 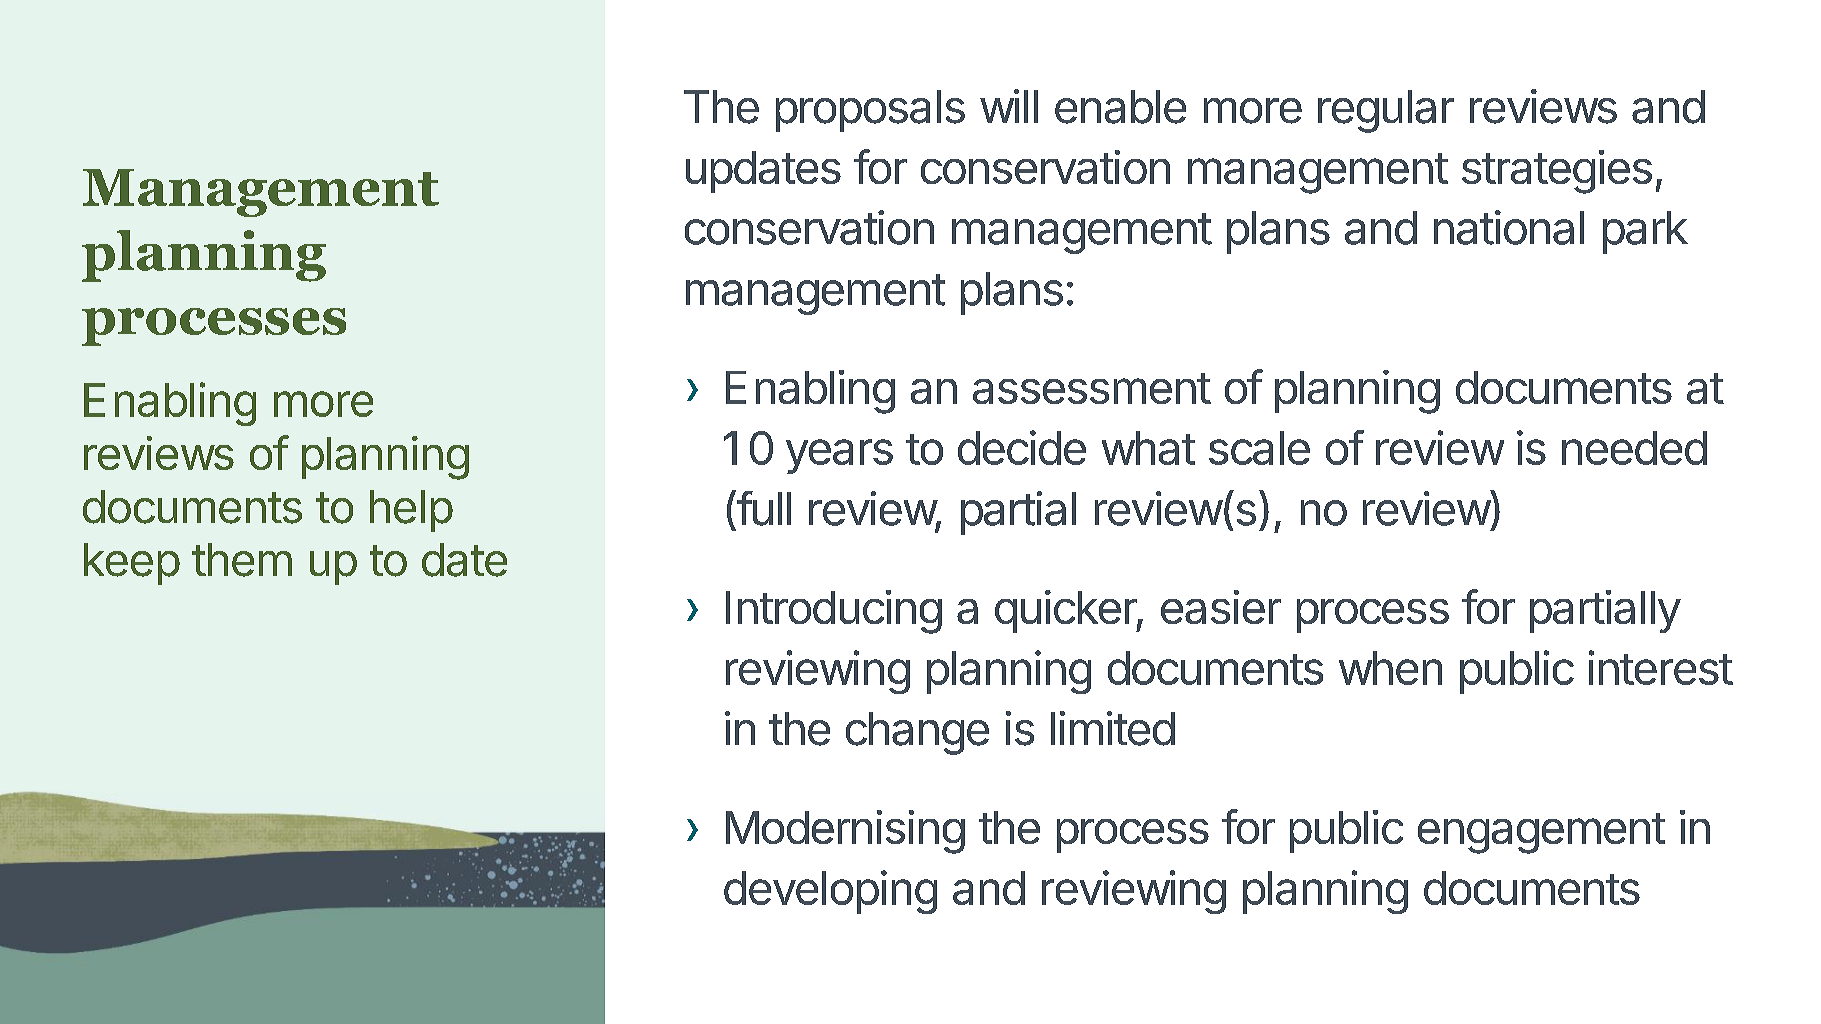 I want to click on needed, so click(x=1634, y=448).
